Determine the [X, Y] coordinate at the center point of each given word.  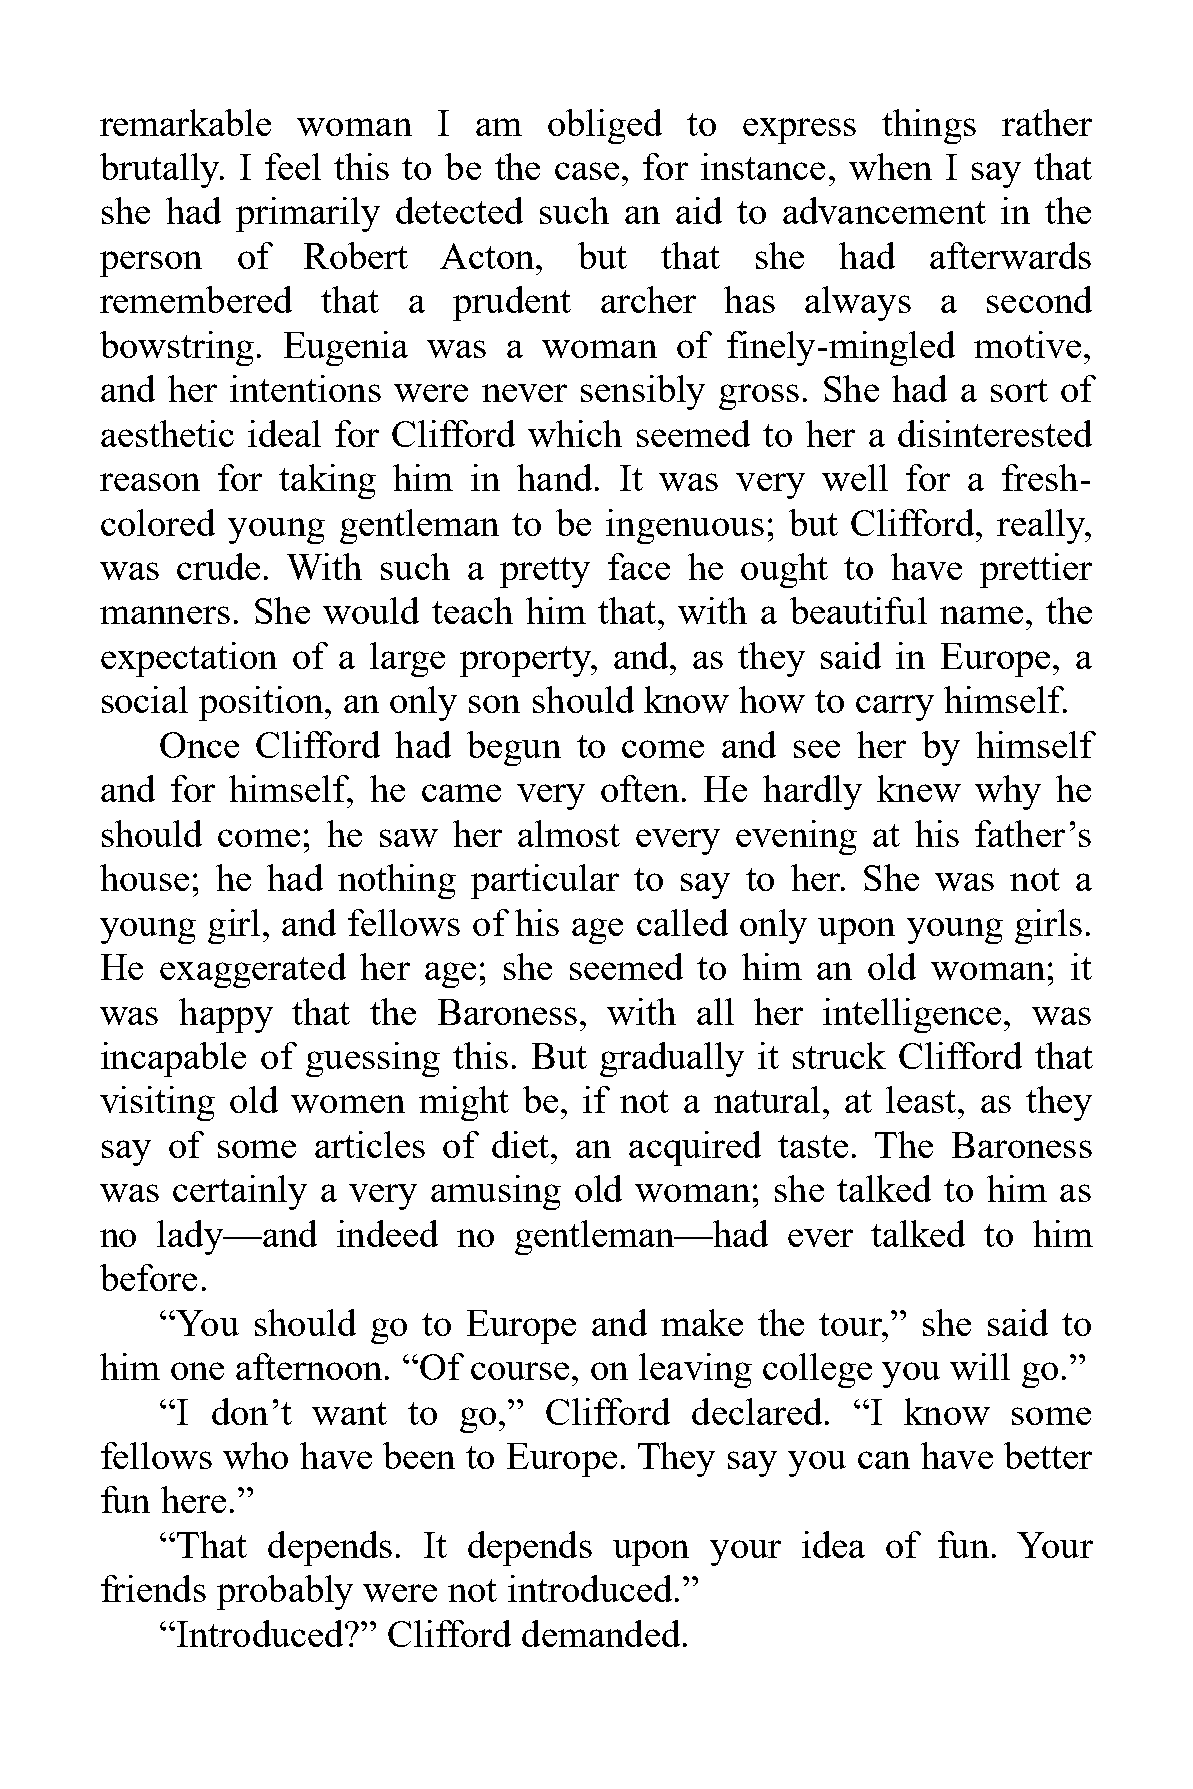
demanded [601, 1633]
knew [919, 788]
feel [293, 166]
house [144, 877]
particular [545, 881]
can [884, 1460]
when [890, 166]
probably [285, 1592]
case [587, 171]
